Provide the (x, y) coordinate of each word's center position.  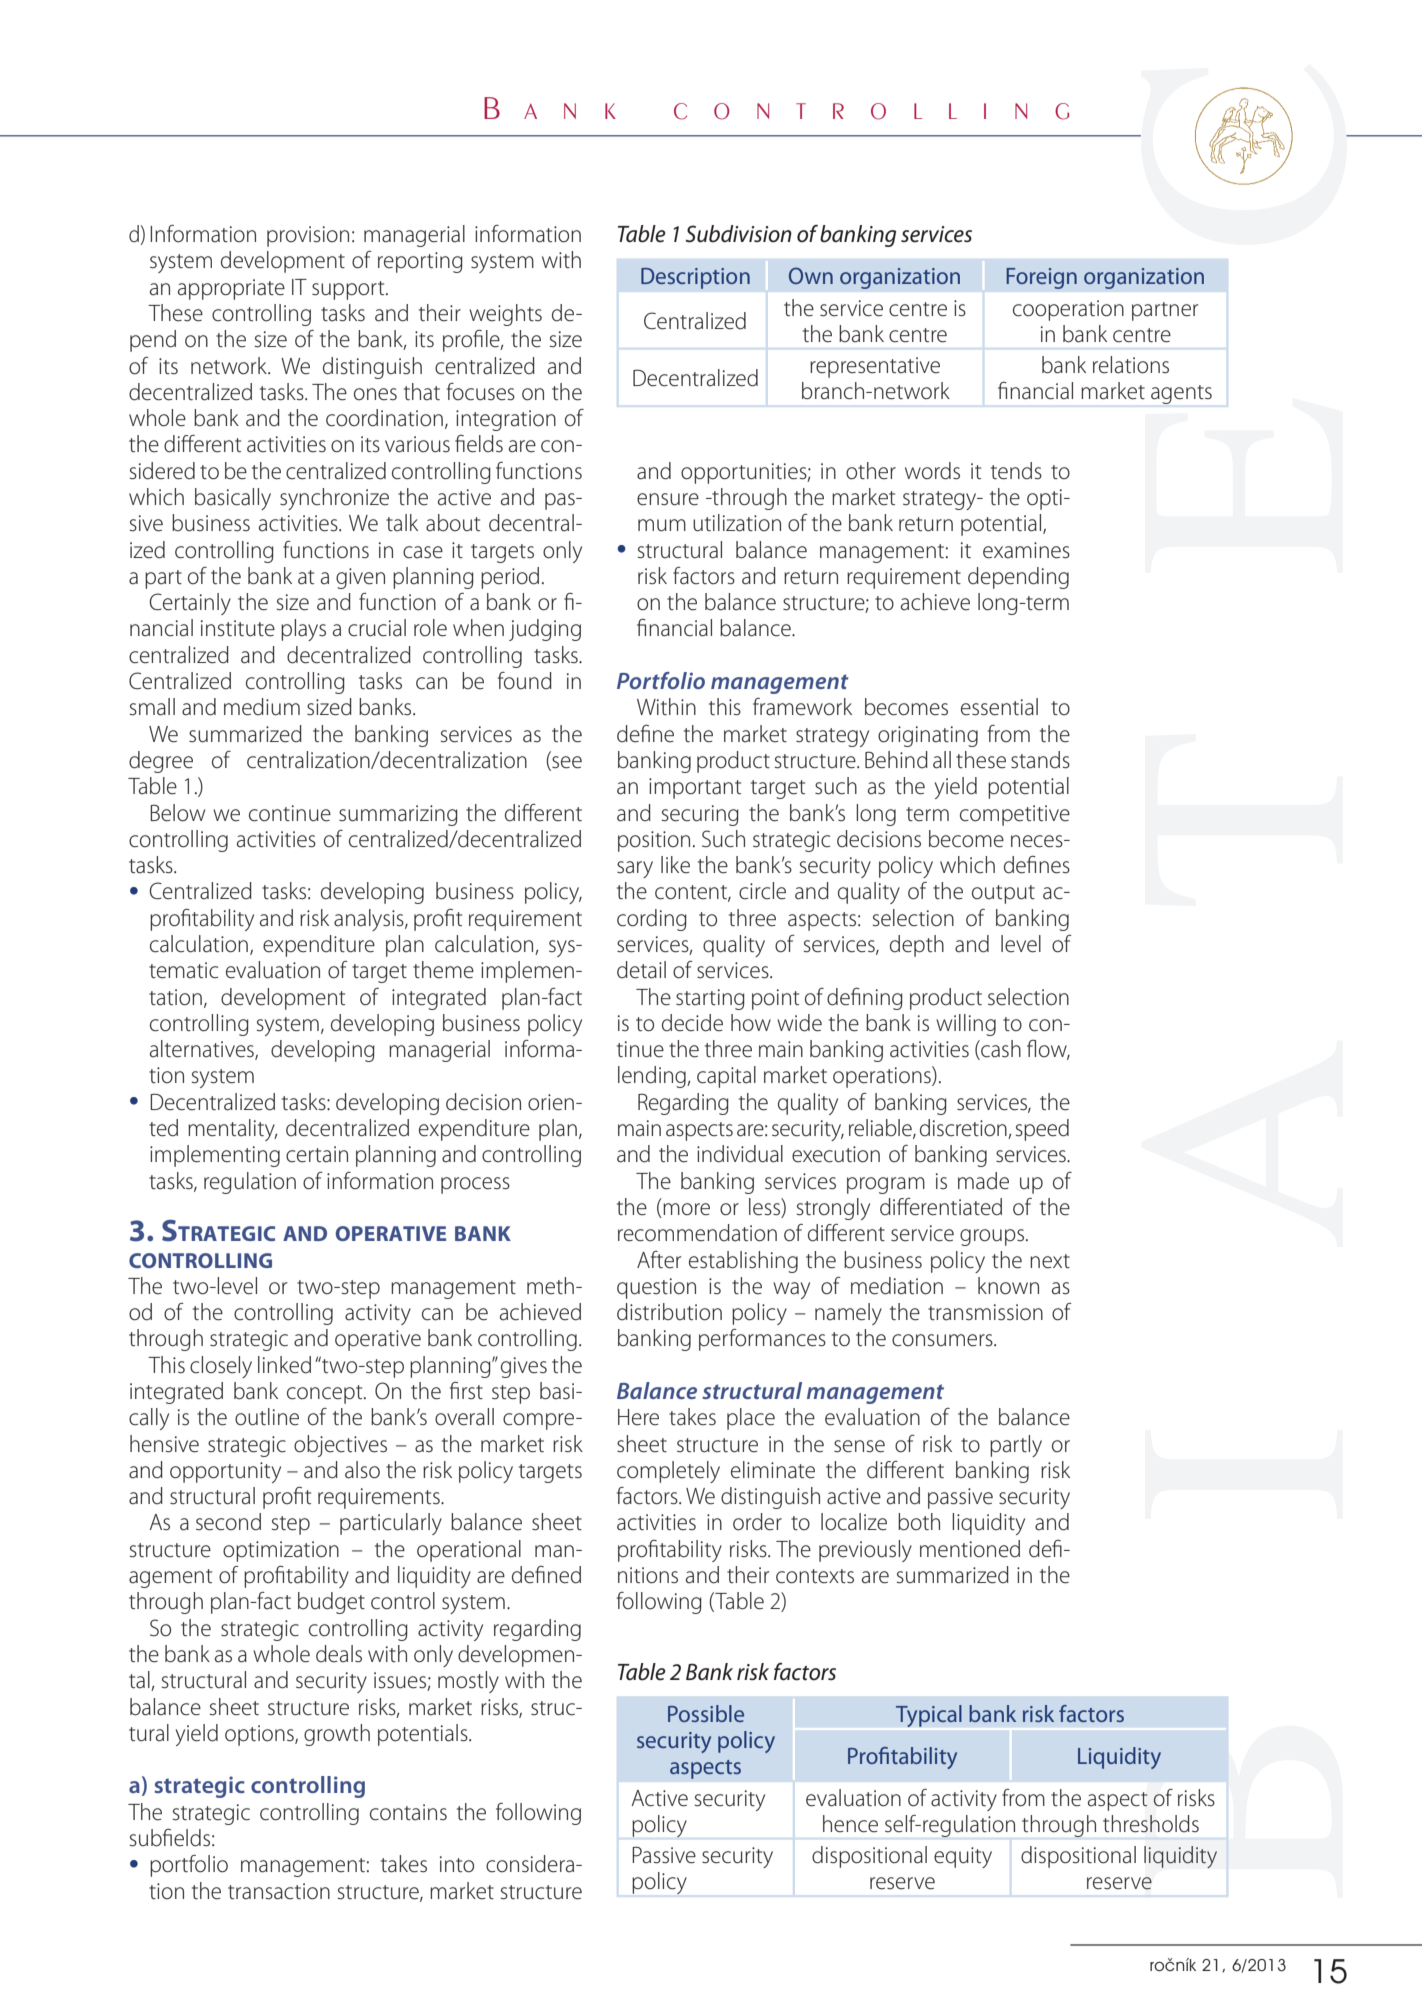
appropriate (231, 289)
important (695, 788)
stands (1040, 760)
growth (337, 1735)
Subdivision (738, 234)
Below (177, 813)
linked (284, 1365)
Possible (706, 1713)
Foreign (1041, 278)
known (1008, 1286)
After (659, 1260)
